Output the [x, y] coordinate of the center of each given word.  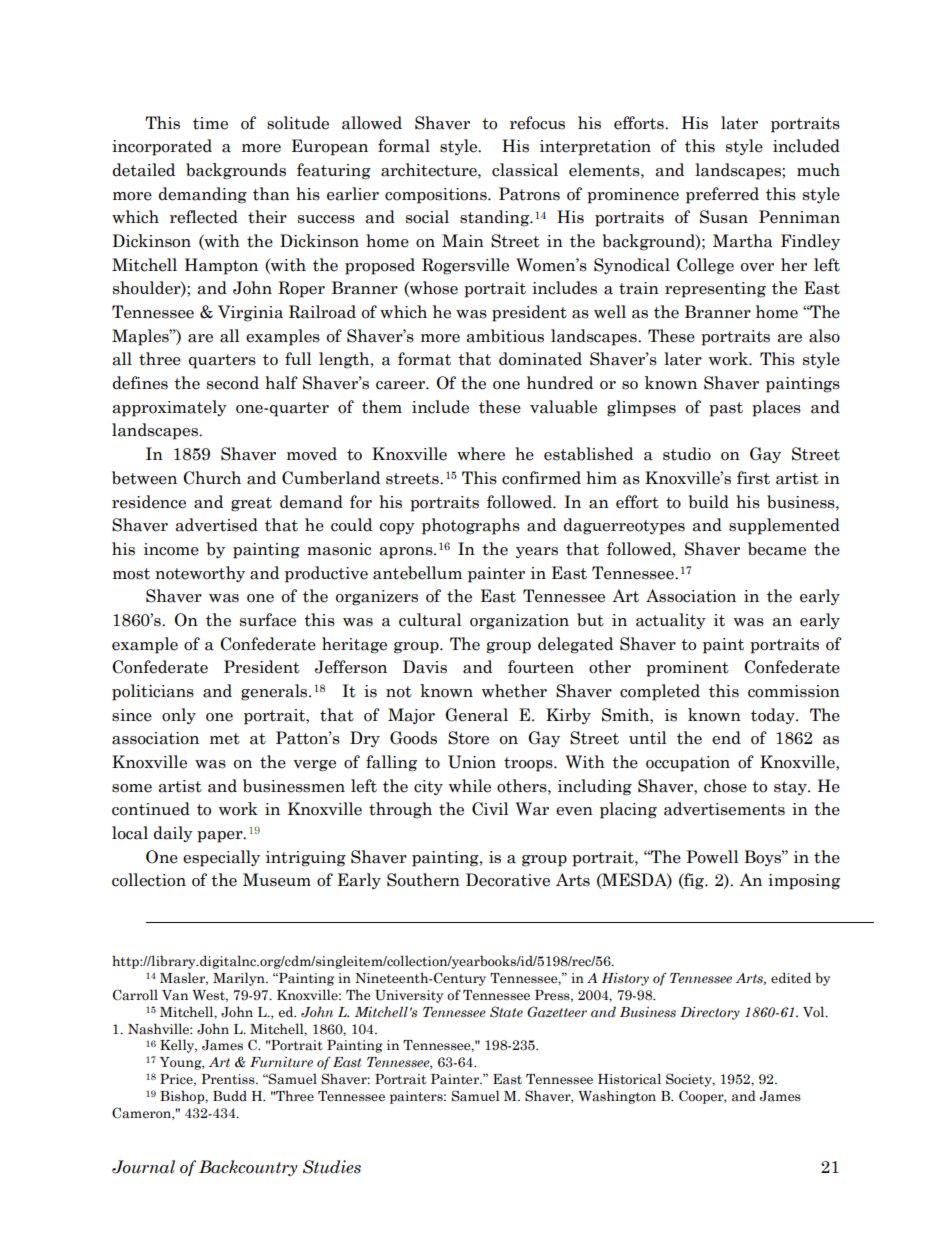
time [210, 123]
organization [519, 622]
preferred [722, 195]
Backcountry [248, 1168]
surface [268, 620]
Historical [629, 1079]
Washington [617, 1097]
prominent [687, 669]
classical [525, 170]
